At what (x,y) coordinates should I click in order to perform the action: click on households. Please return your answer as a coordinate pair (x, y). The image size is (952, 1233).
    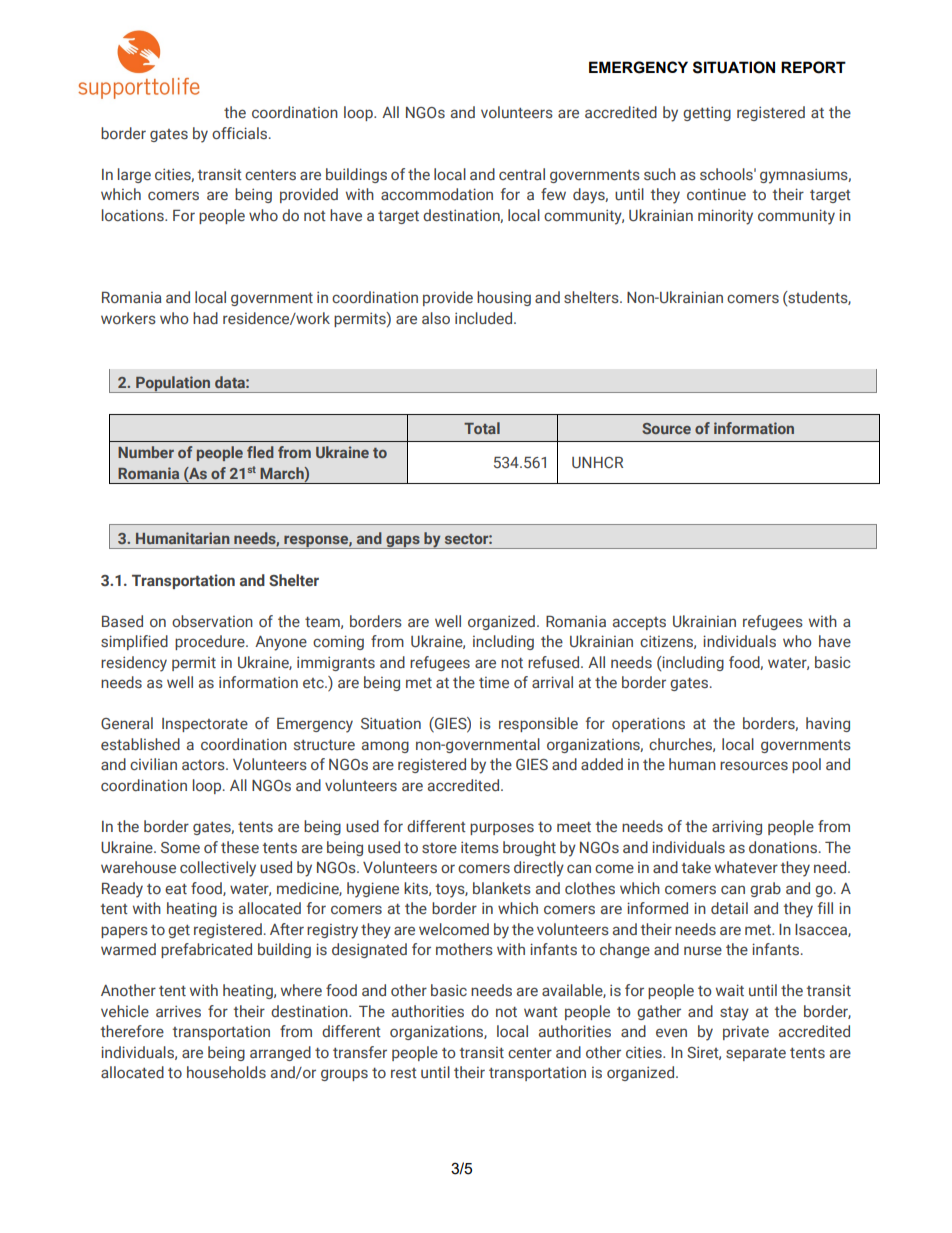
    Looking at the image, I should click on (226, 1072).
